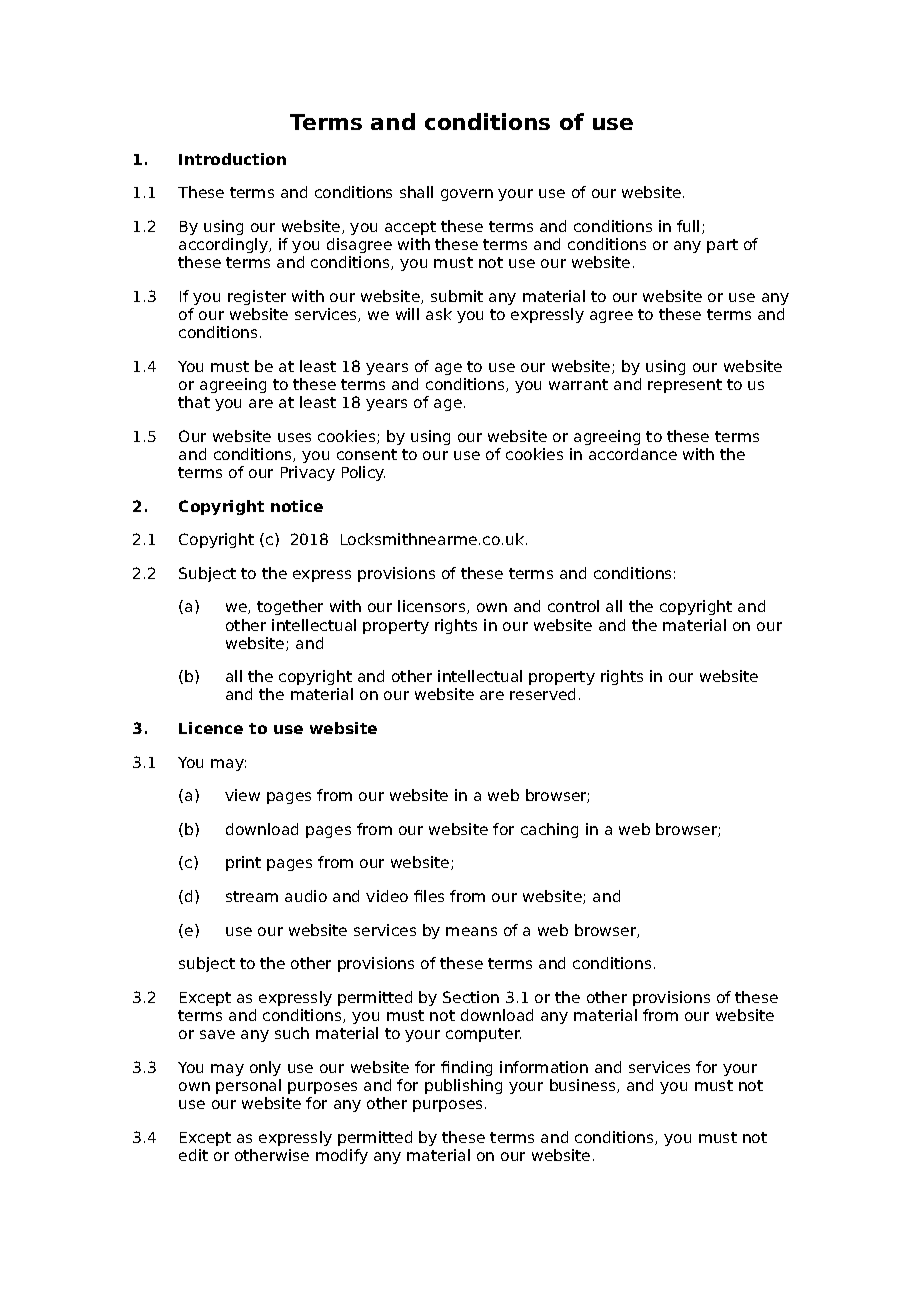 This image has height=1308, width=924. I want to click on publishing, so click(463, 1086).
